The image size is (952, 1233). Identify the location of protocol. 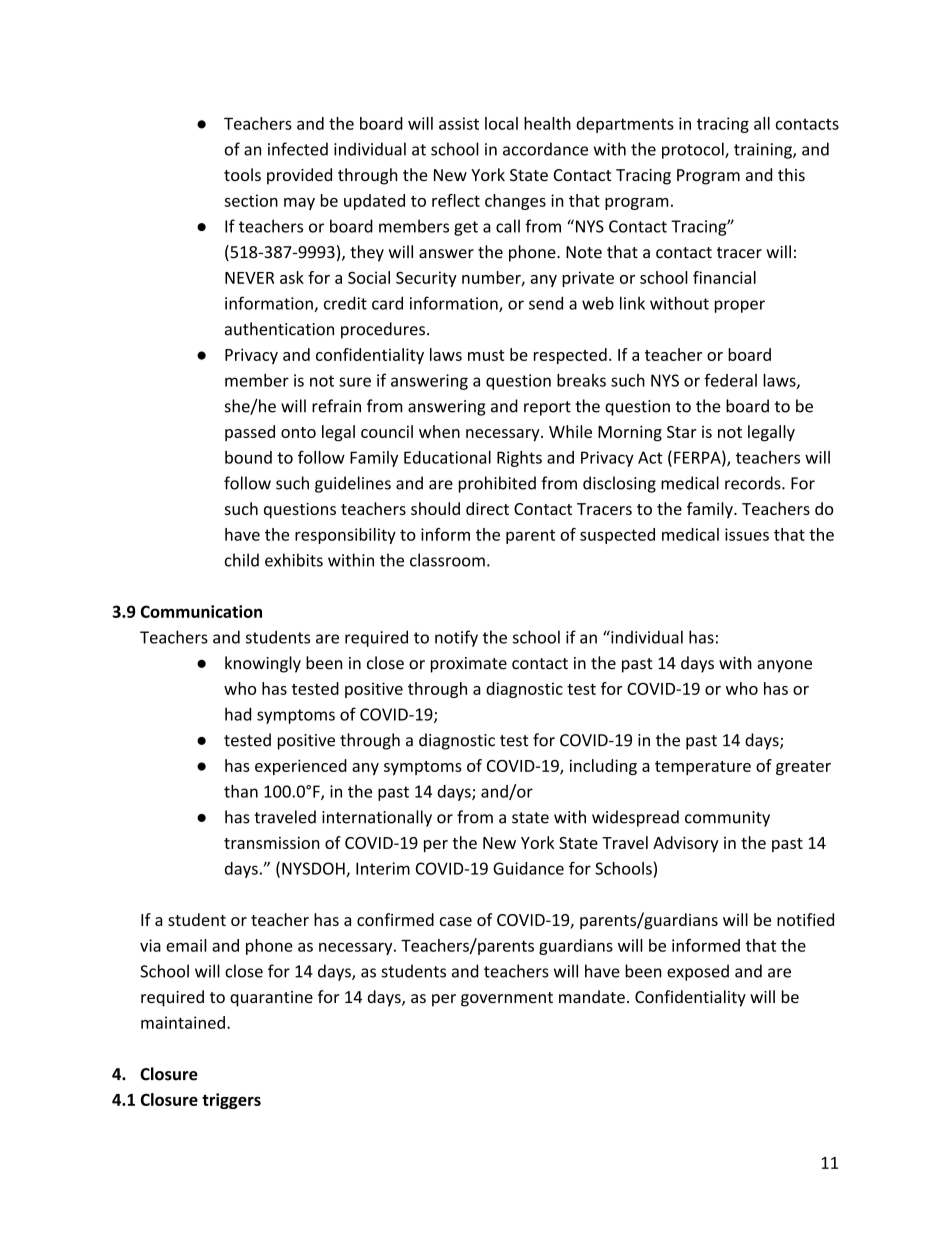
(693, 150).
